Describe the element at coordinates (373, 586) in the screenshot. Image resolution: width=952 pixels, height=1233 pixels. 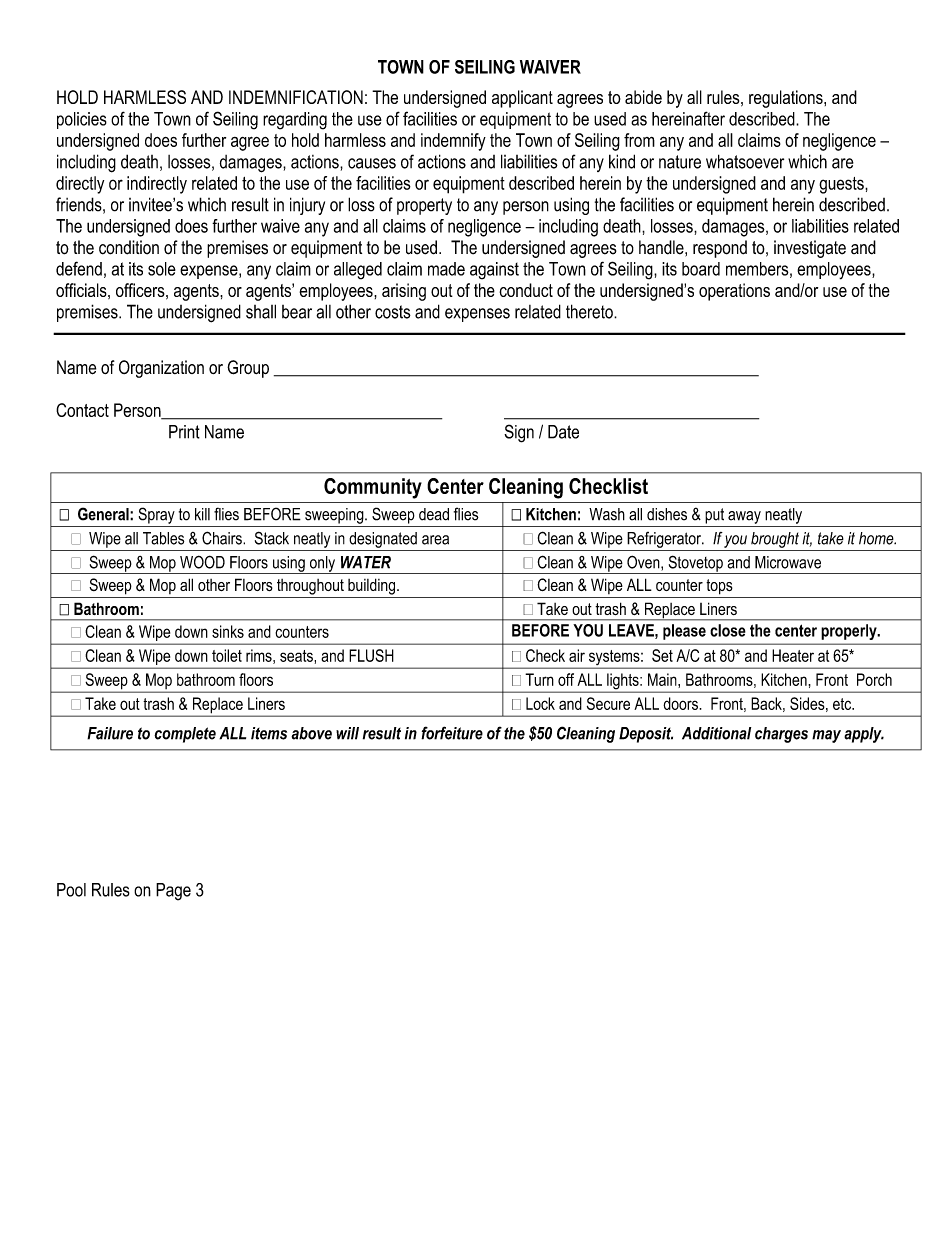
I see `building` at that location.
